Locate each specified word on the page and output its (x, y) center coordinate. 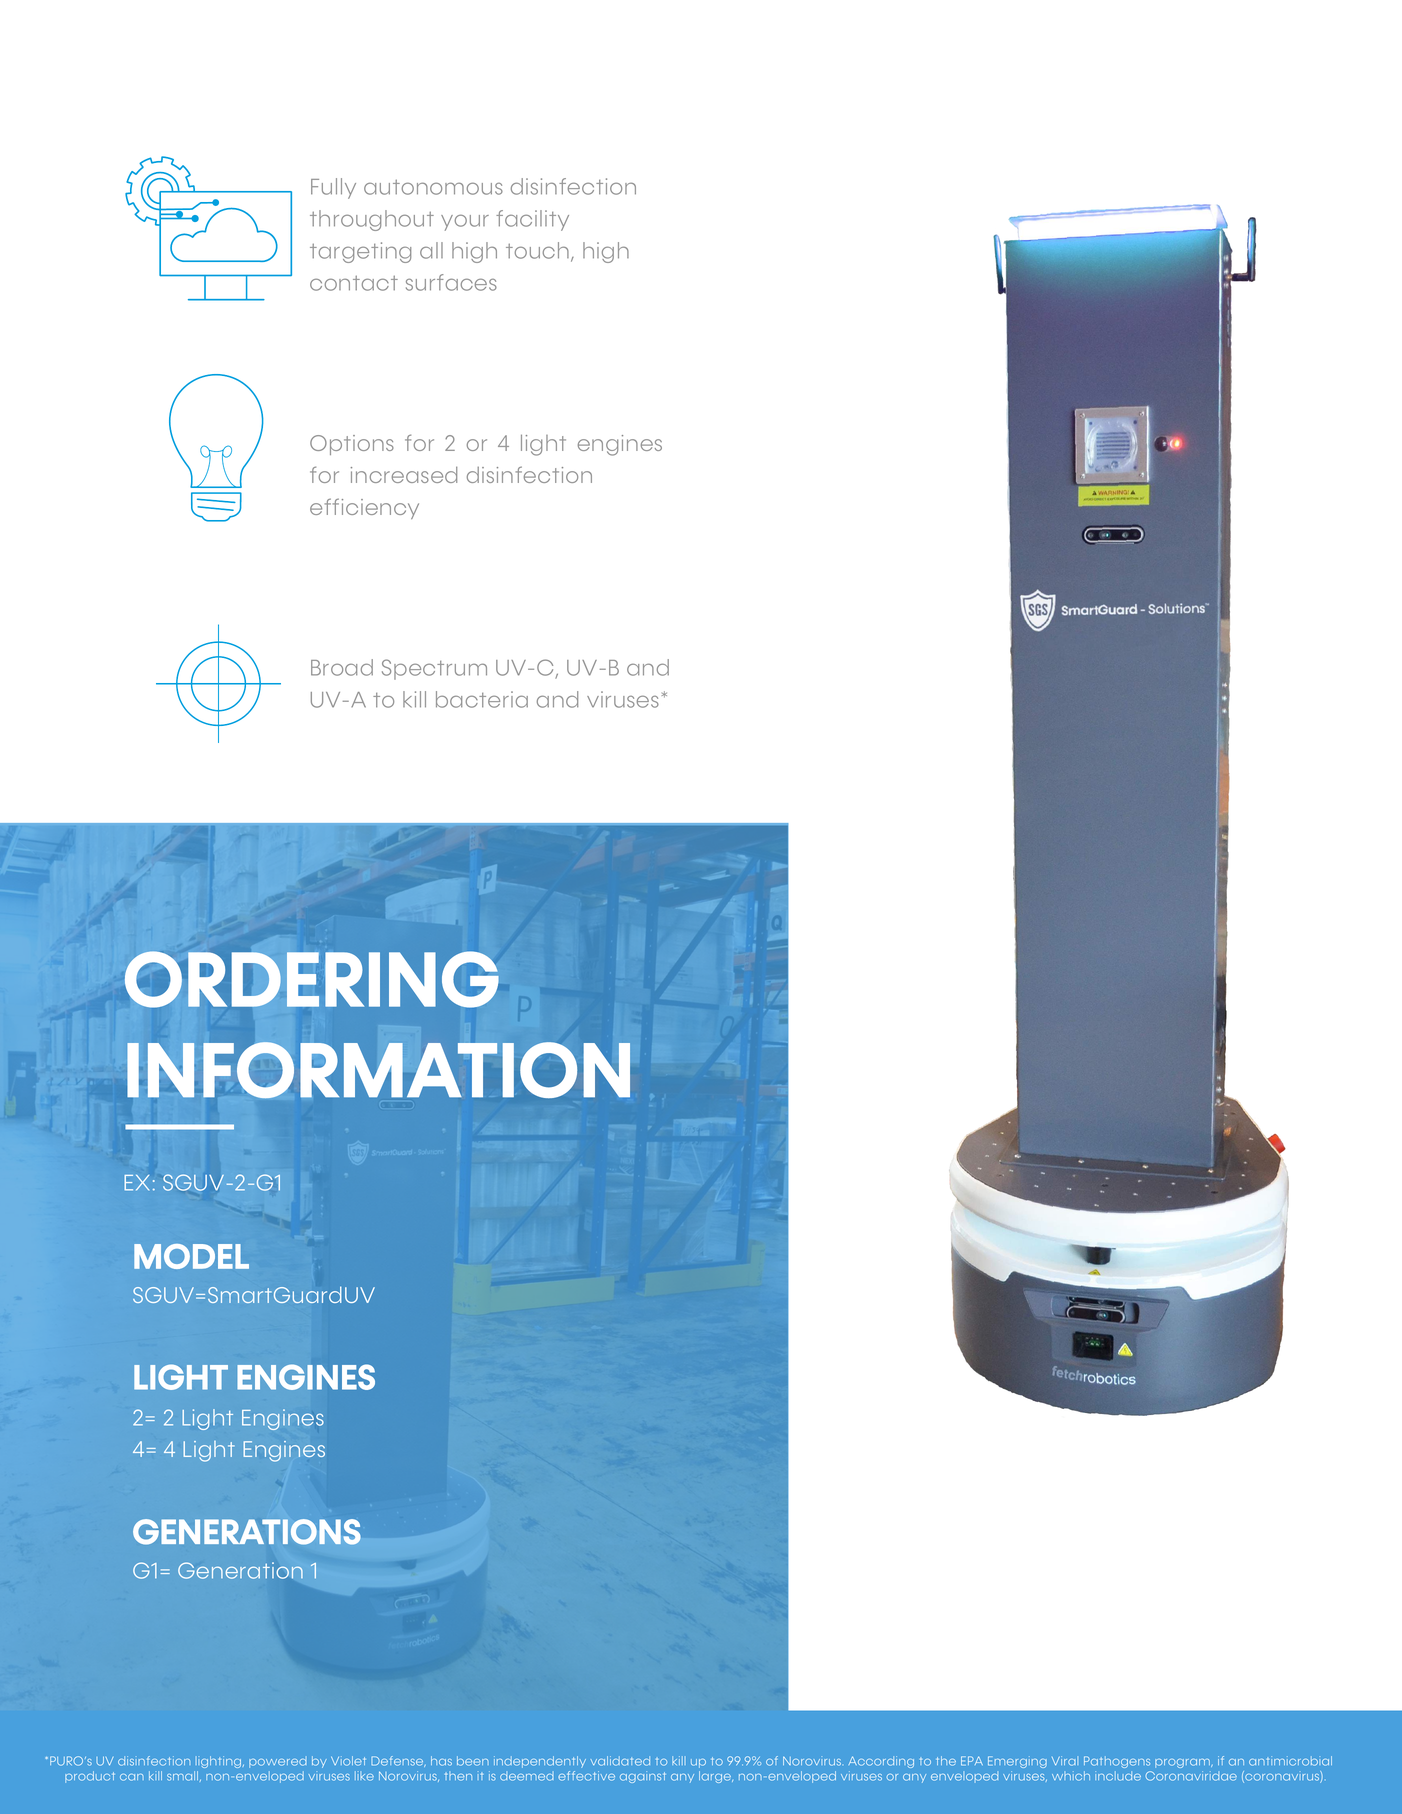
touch (537, 250)
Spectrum (434, 669)
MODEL (191, 1256)
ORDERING (312, 979)
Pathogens (1117, 1762)
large (716, 1777)
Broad (342, 667)
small (182, 1776)
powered (278, 1762)
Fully (333, 188)
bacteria (482, 699)
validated (620, 1761)
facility (532, 220)
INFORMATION (378, 1070)
